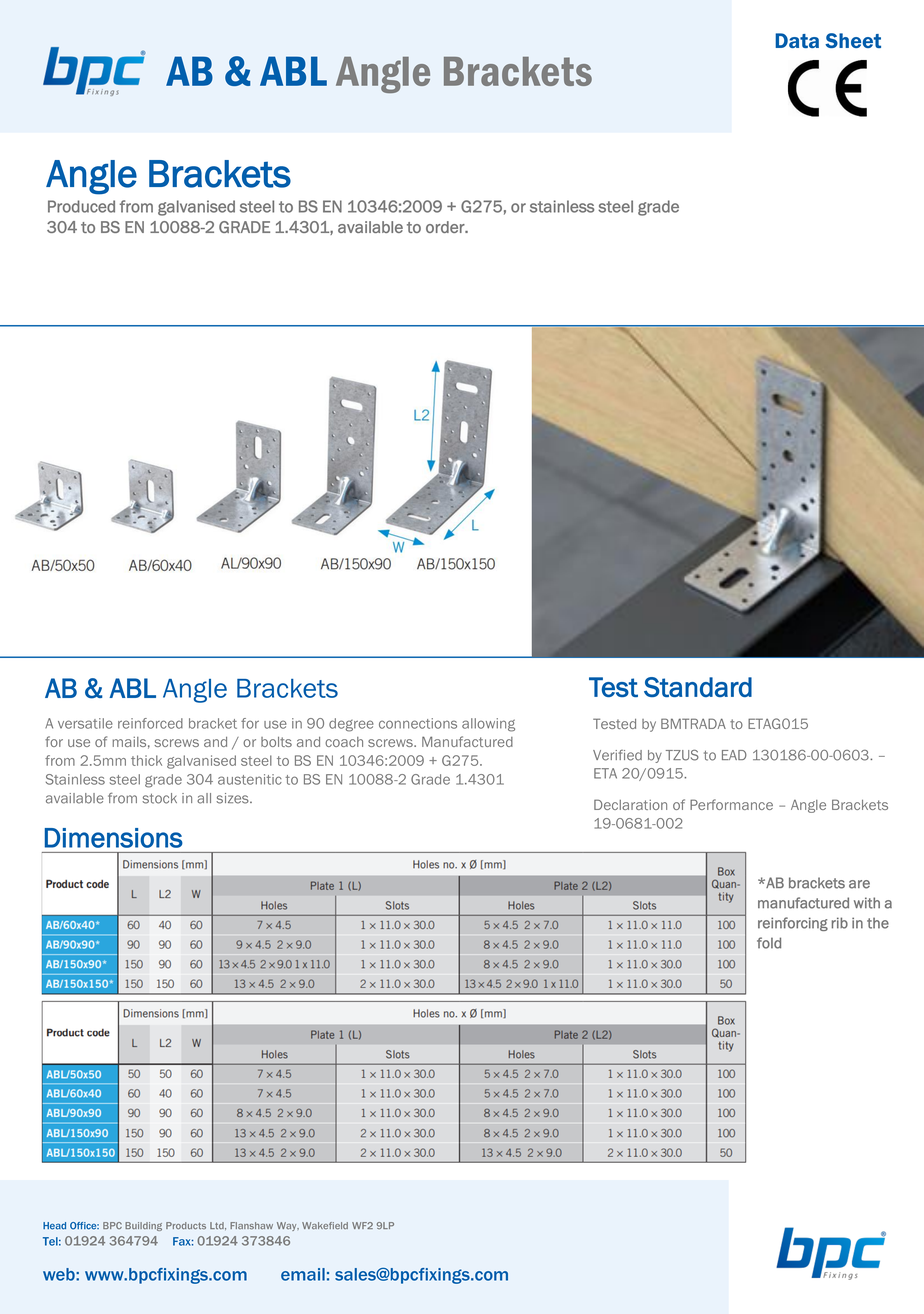  I want to click on Wakefield, so click(325, 1226).
